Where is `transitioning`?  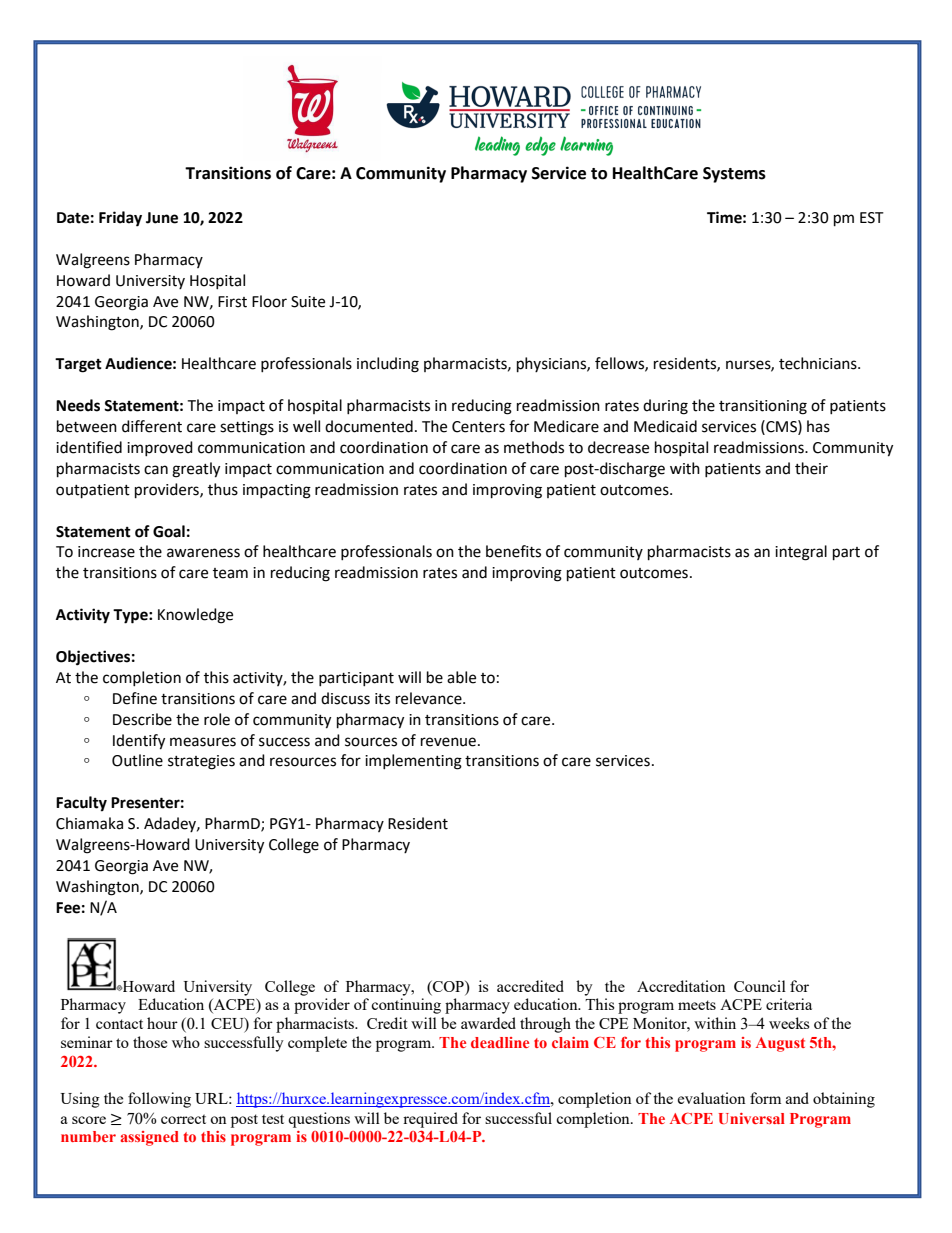 transitioning is located at coordinates (763, 407).
